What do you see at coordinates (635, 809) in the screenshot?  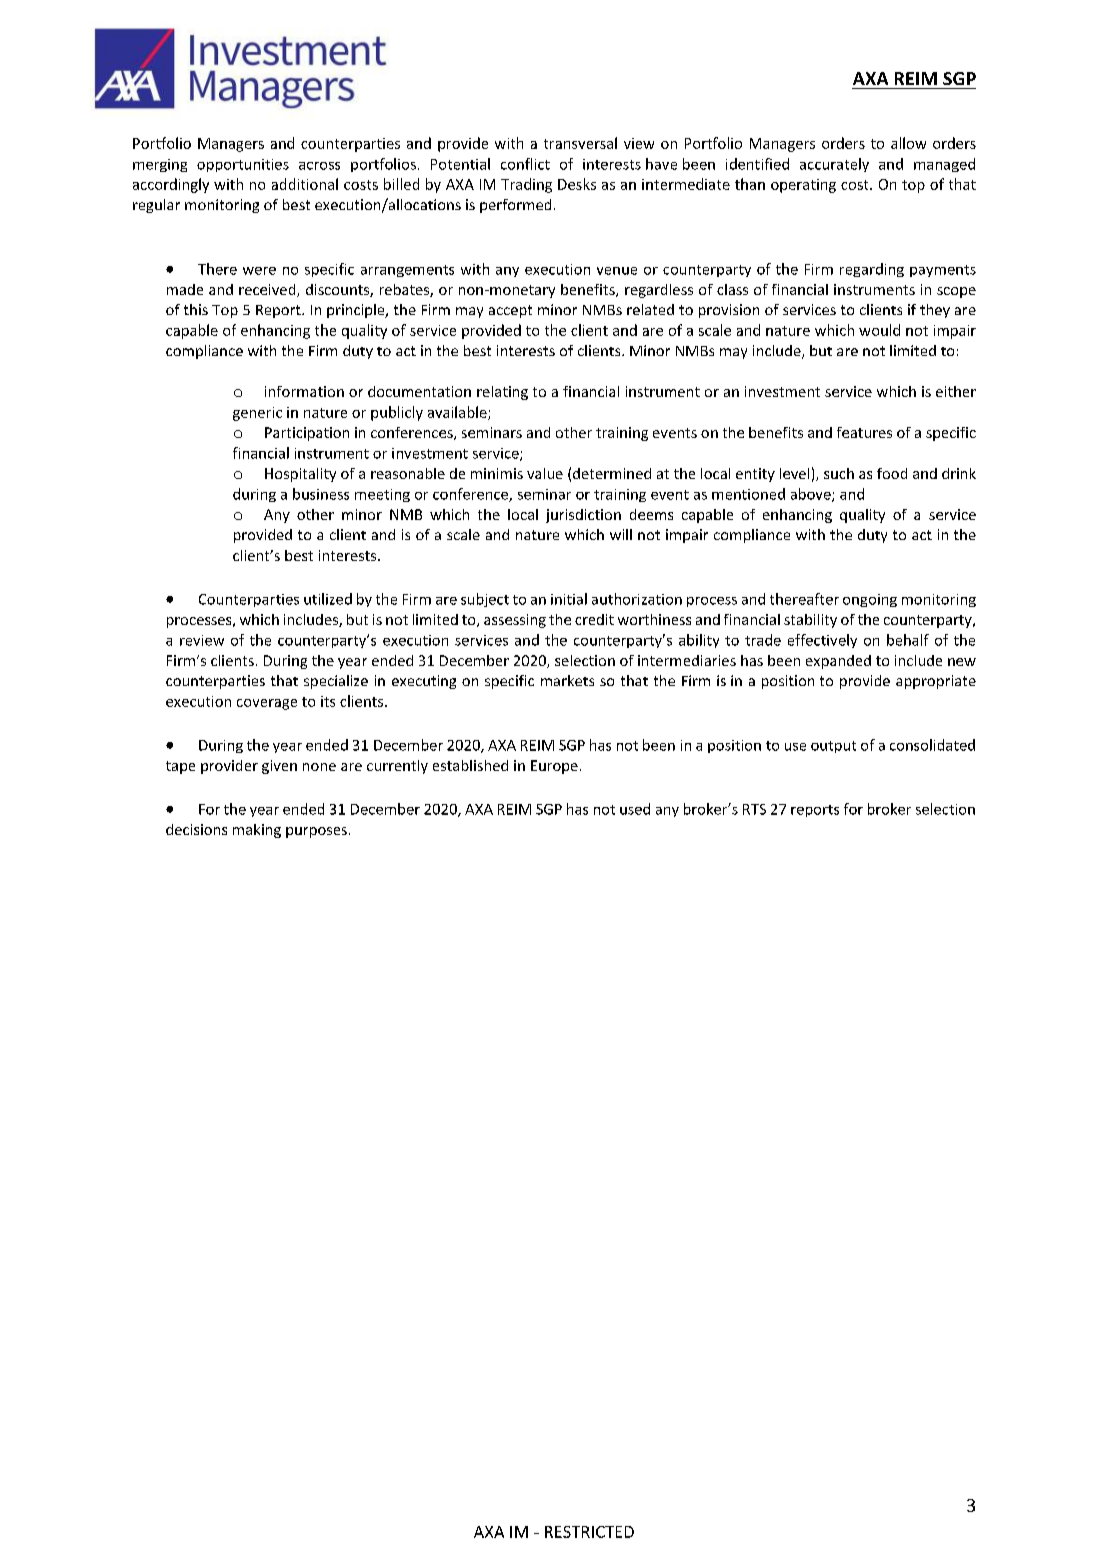 I see `used` at bounding box center [635, 809].
